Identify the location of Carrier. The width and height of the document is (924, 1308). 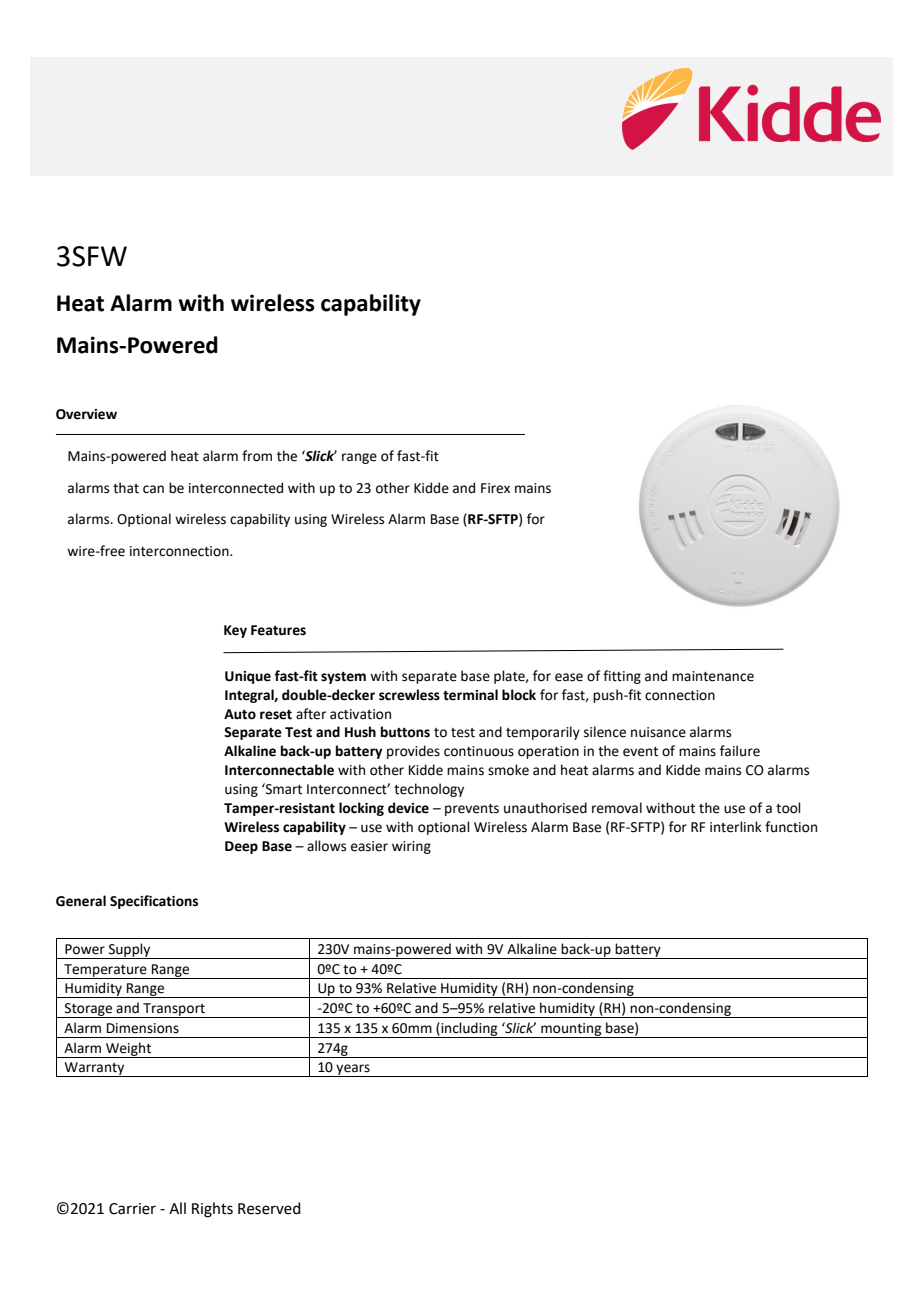
(132, 1209).
